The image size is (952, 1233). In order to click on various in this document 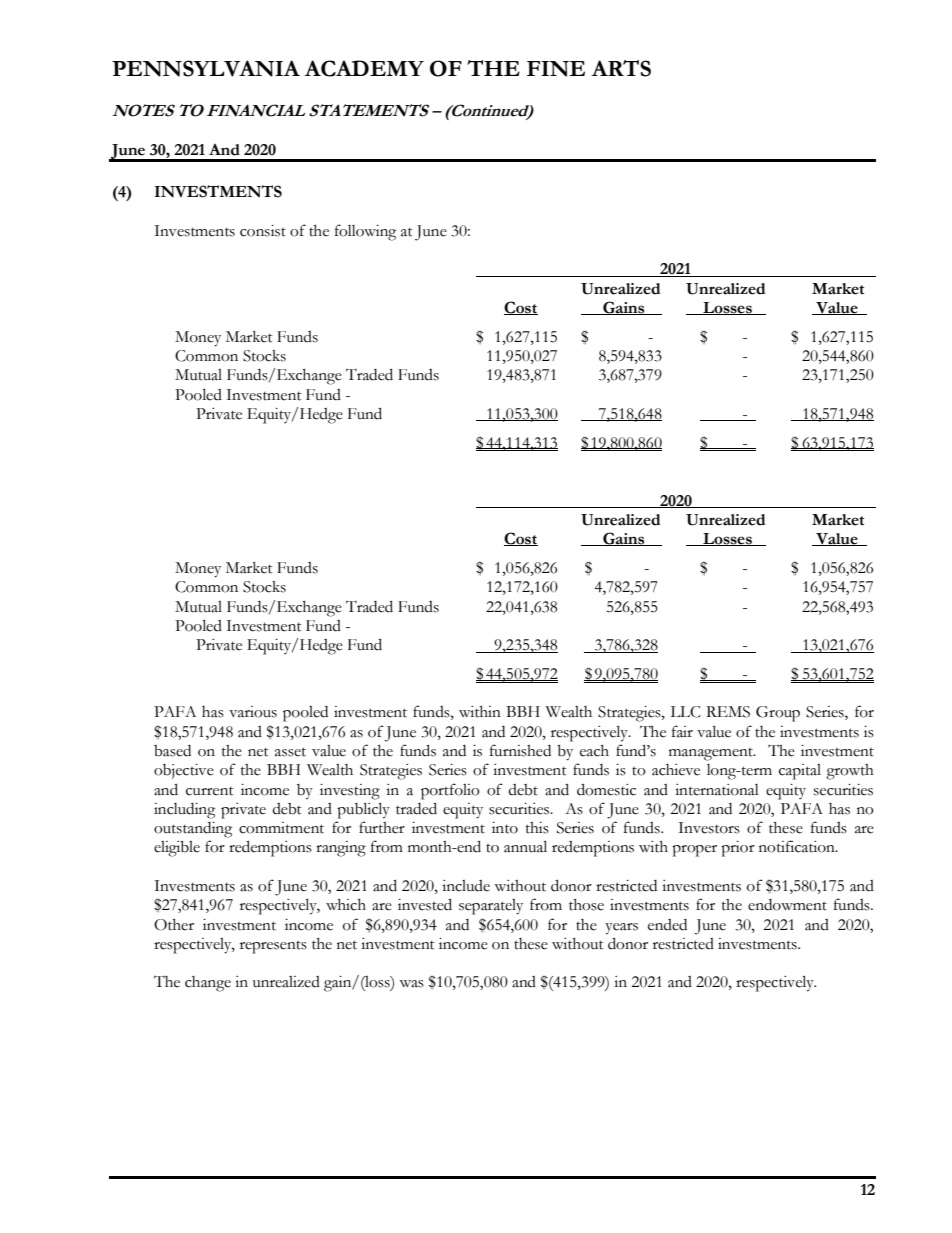, I will do `click(253, 712)`.
